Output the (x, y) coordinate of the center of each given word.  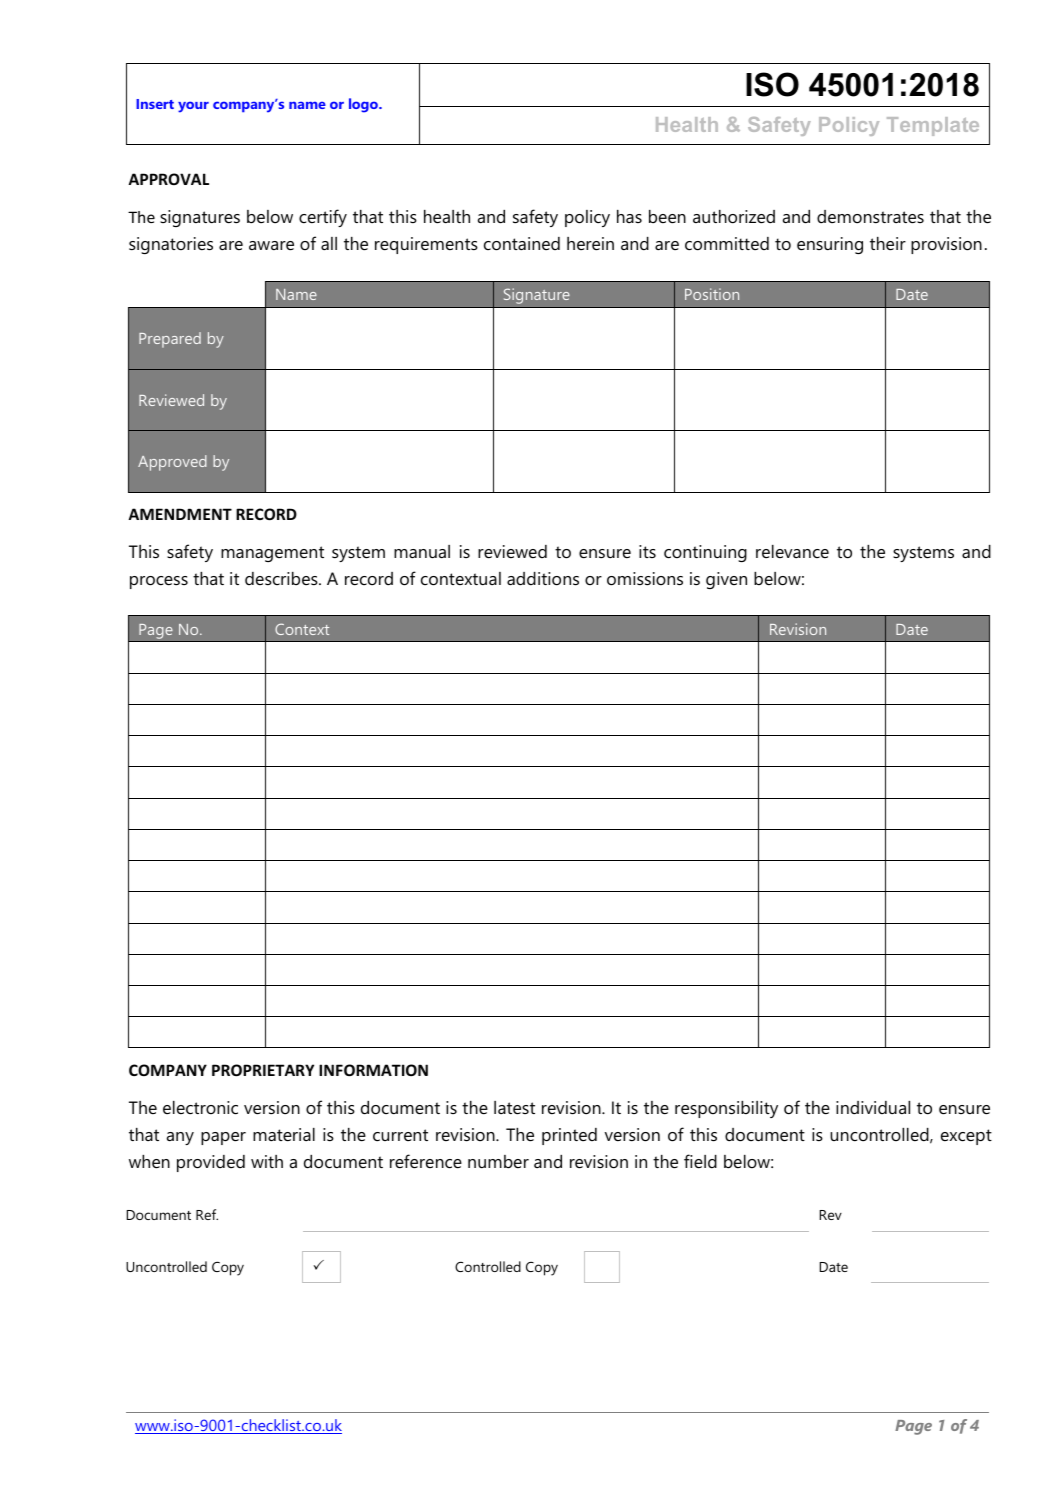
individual (873, 1107)
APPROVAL (168, 179)
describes (282, 578)
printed (569, 1136)
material (284, 1135)
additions (543, 579)
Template (933, 126)
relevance (792, 551)
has (629, 216)
